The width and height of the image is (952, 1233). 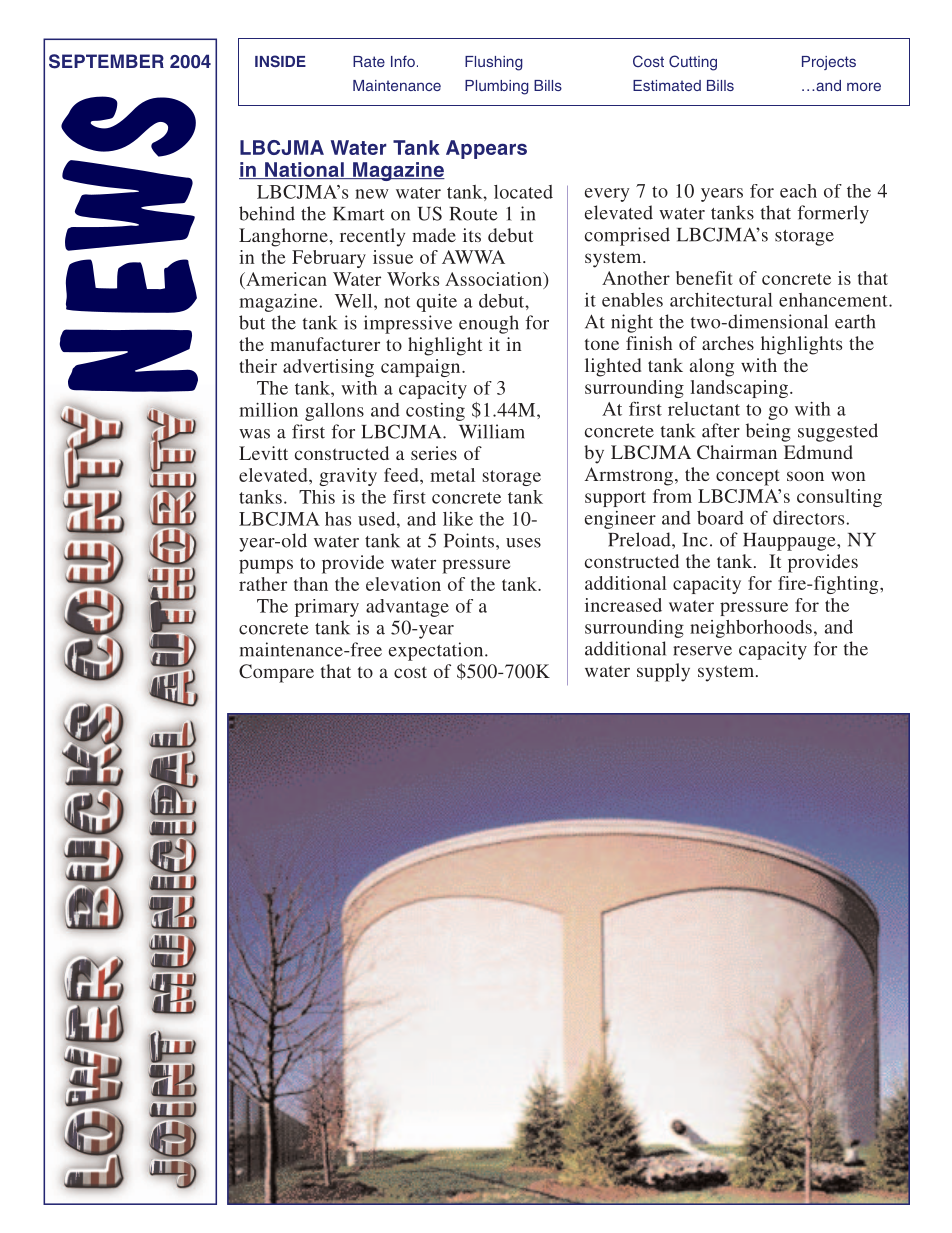 I want to click on Compare, so click(x=276, y=673).
